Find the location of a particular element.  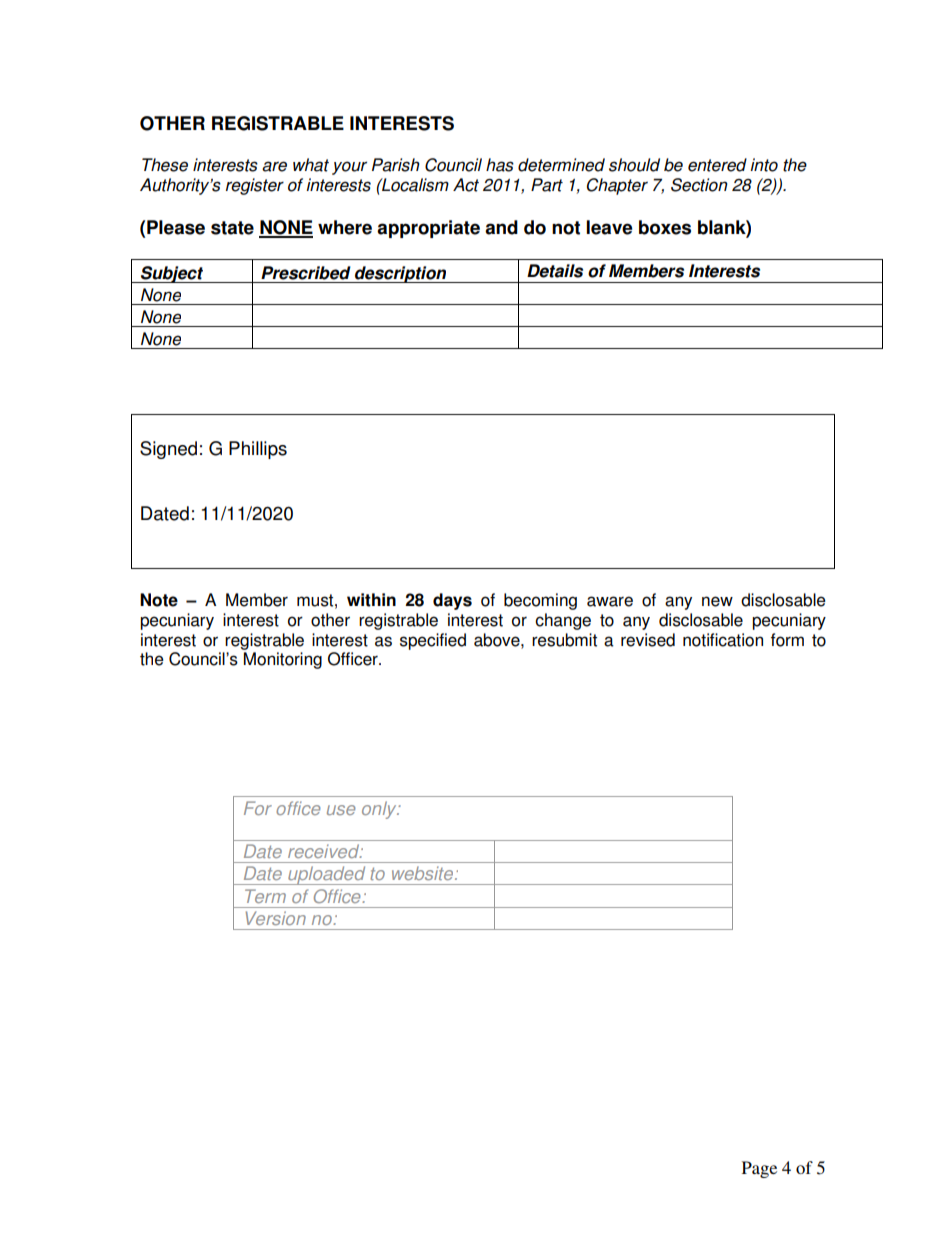

uploaded is located at coordinates (327, 875).
